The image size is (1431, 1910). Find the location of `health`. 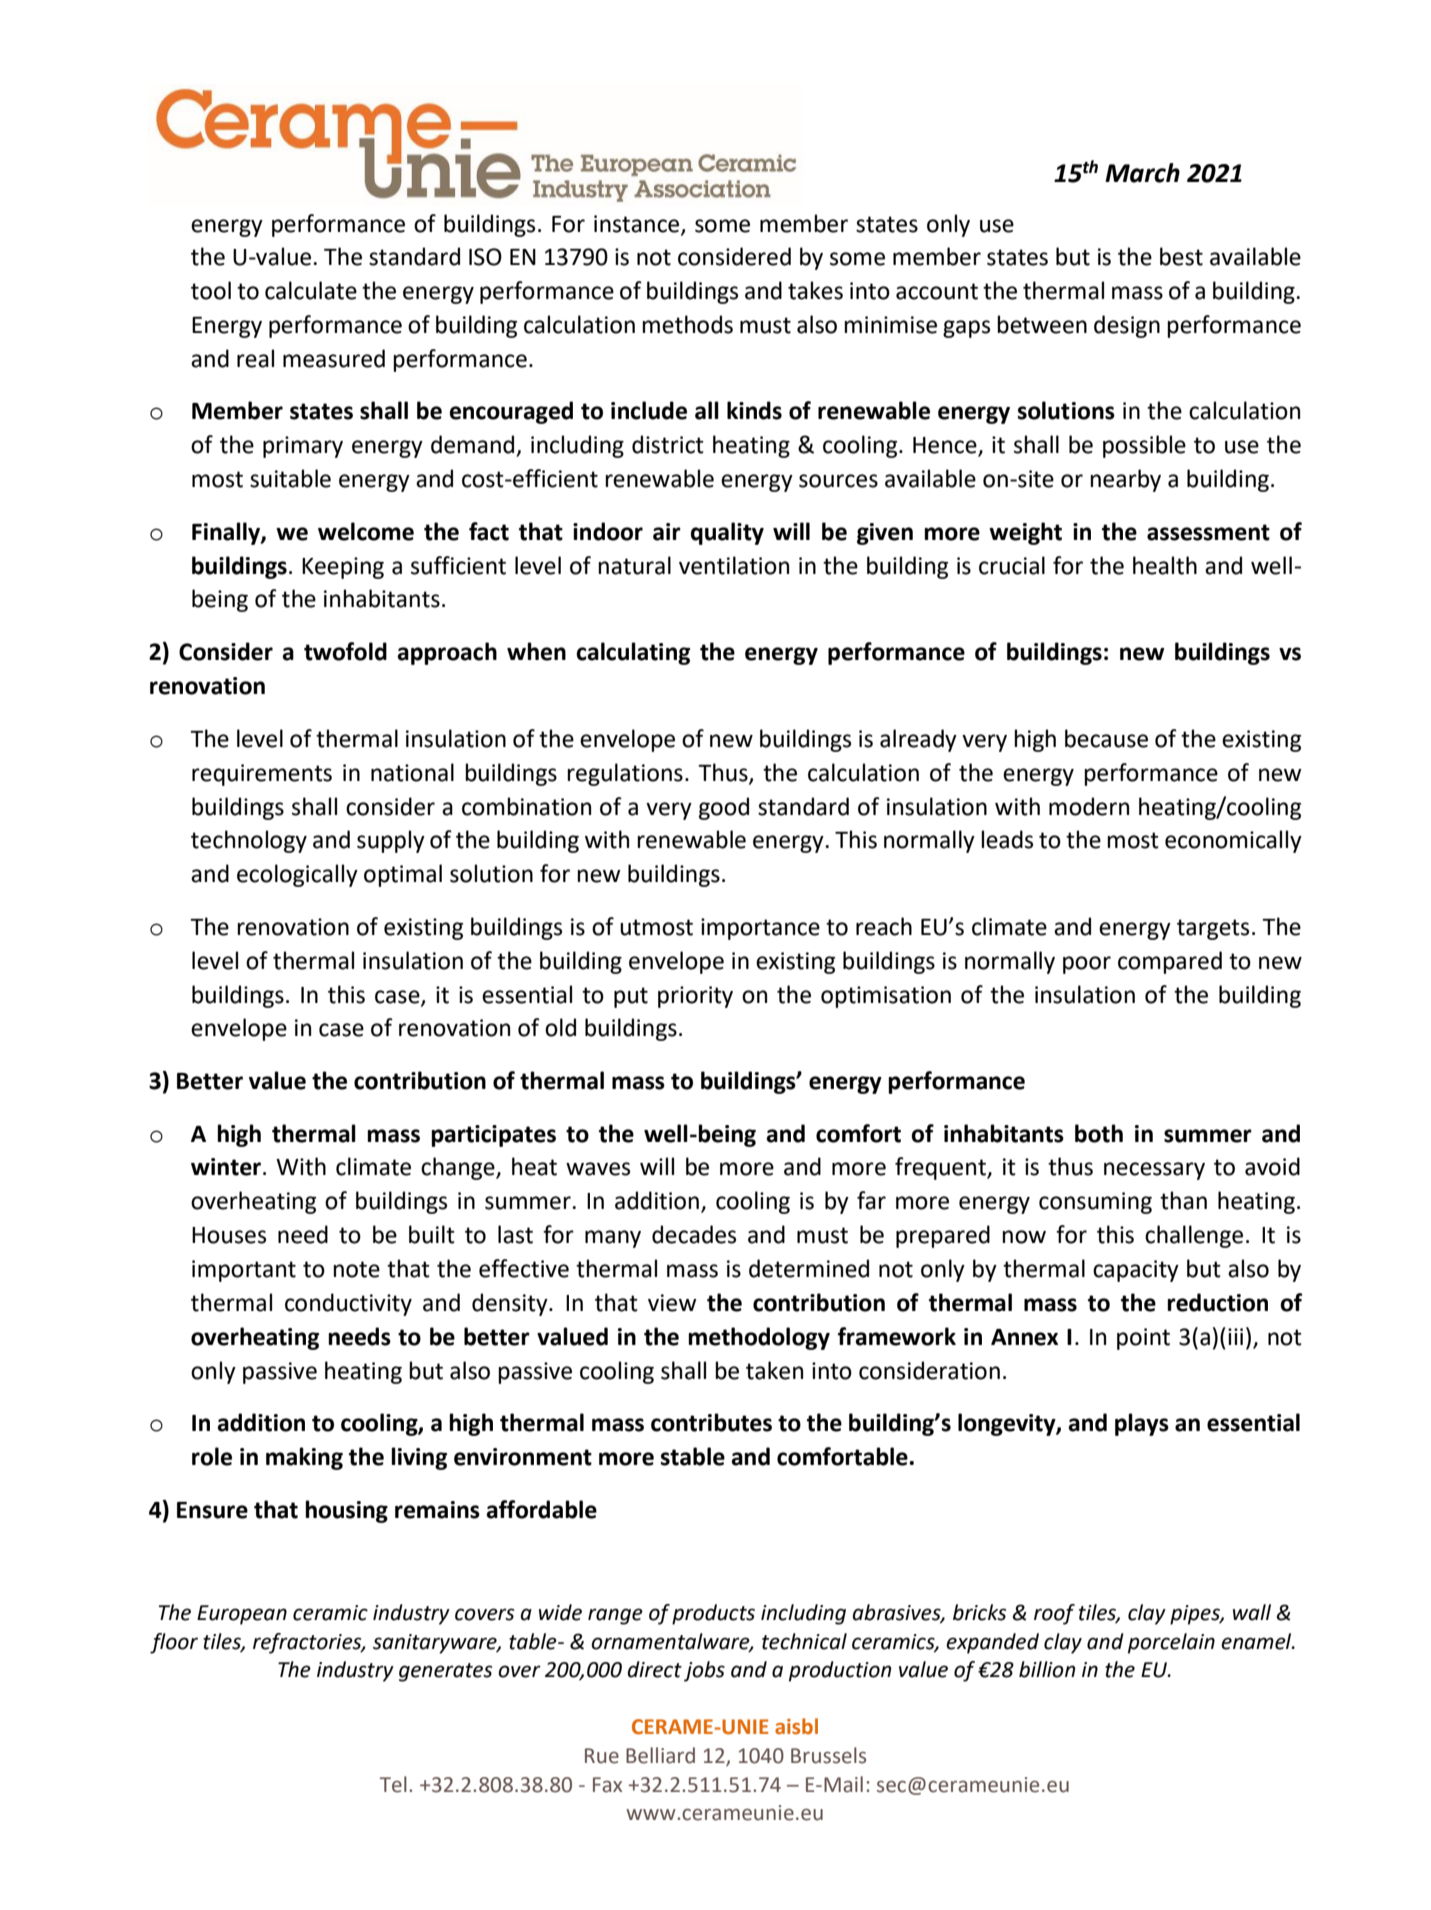

health is located at coordinates (1165, 565).
